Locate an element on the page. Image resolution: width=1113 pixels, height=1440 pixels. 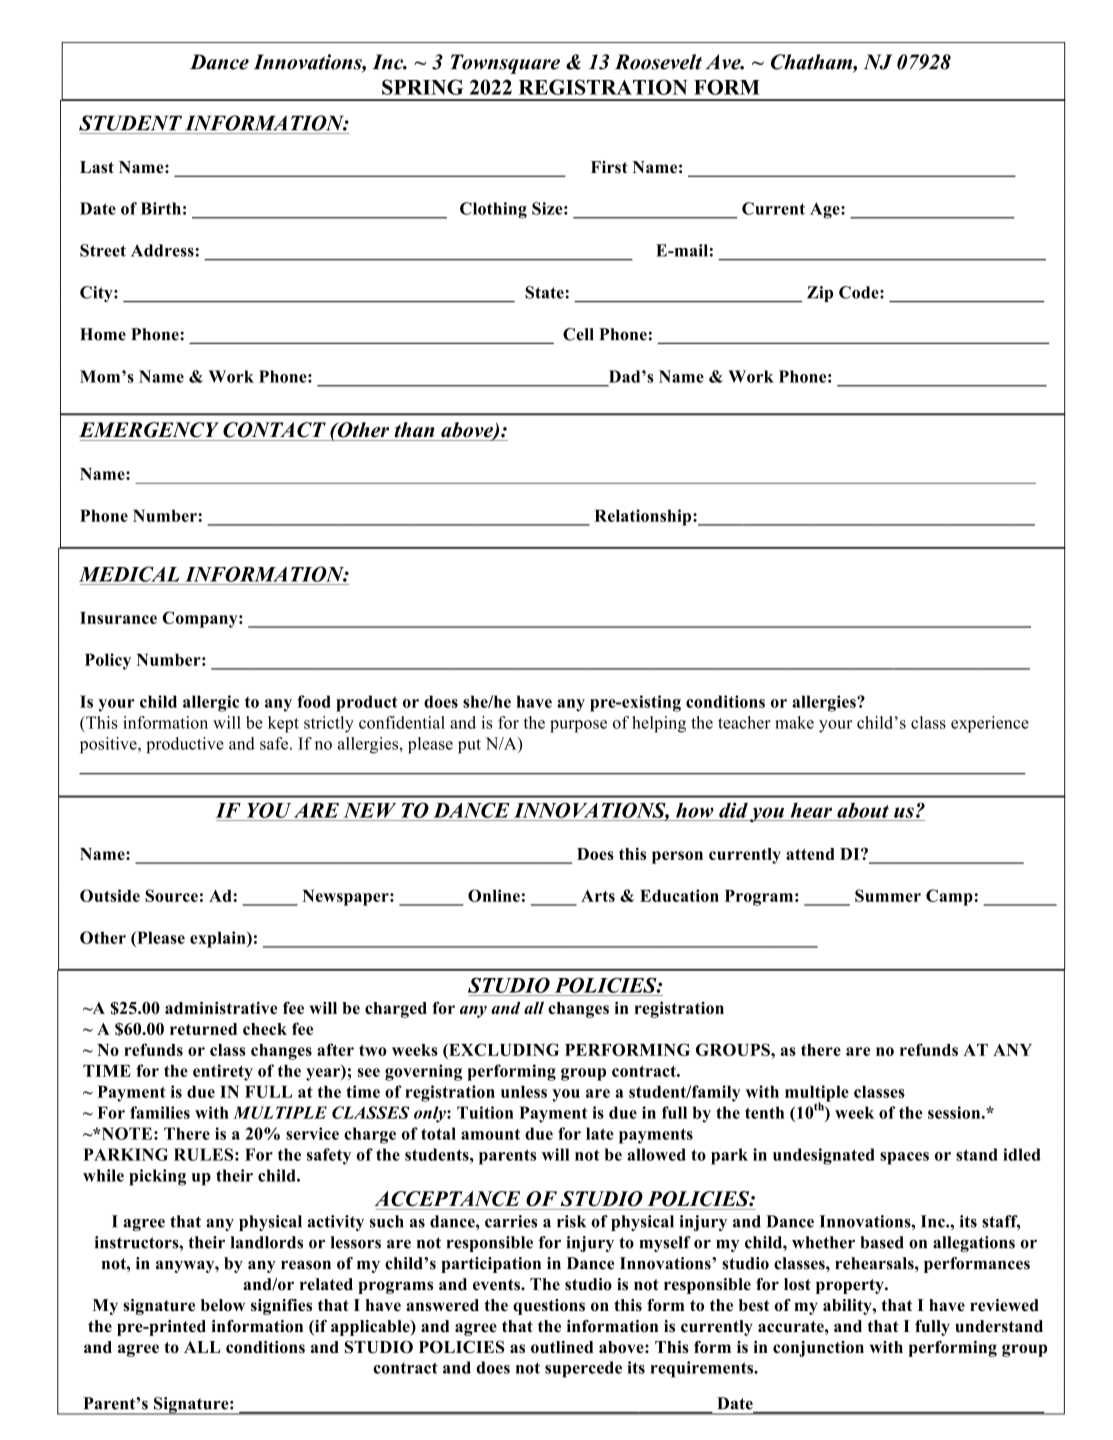
outlined is located at coordinates (562, 1347).
